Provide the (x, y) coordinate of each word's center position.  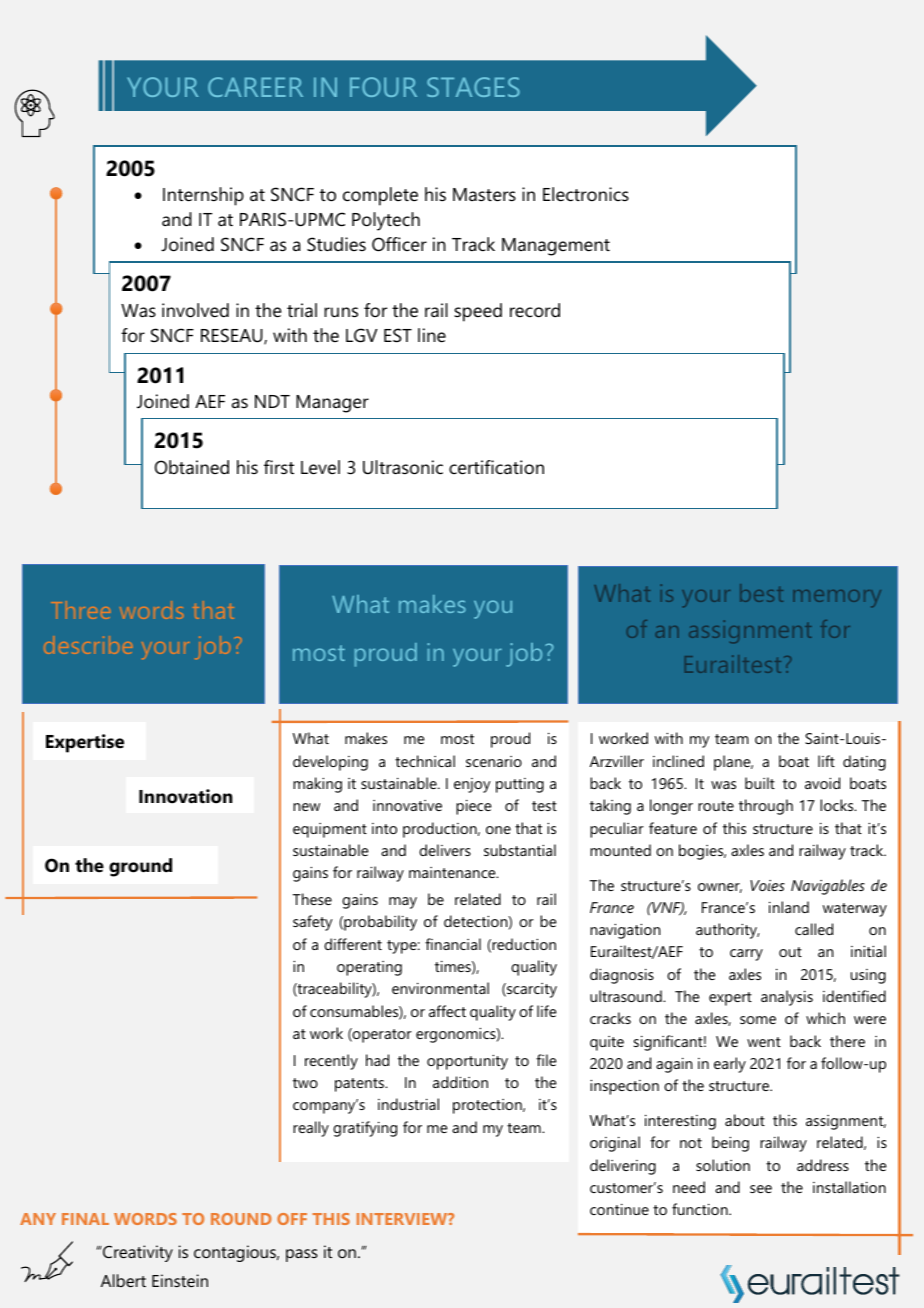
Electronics (586, 194)
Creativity (138, 1253)
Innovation (186, 796)
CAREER (255, 87)
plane (733, 763)
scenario (494, 761)
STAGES (473, 87)
